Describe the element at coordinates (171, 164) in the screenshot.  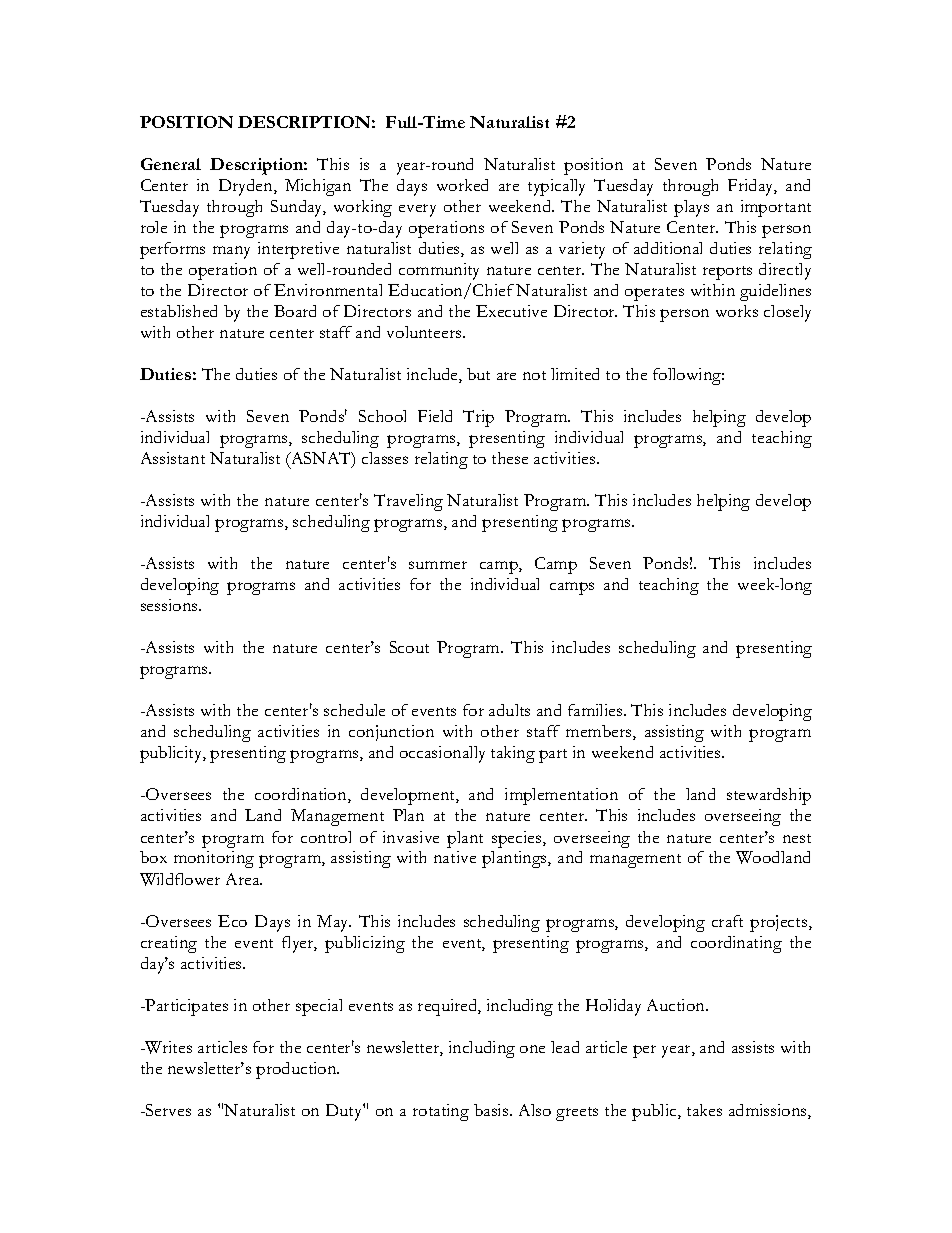
I see `General` at that location.
